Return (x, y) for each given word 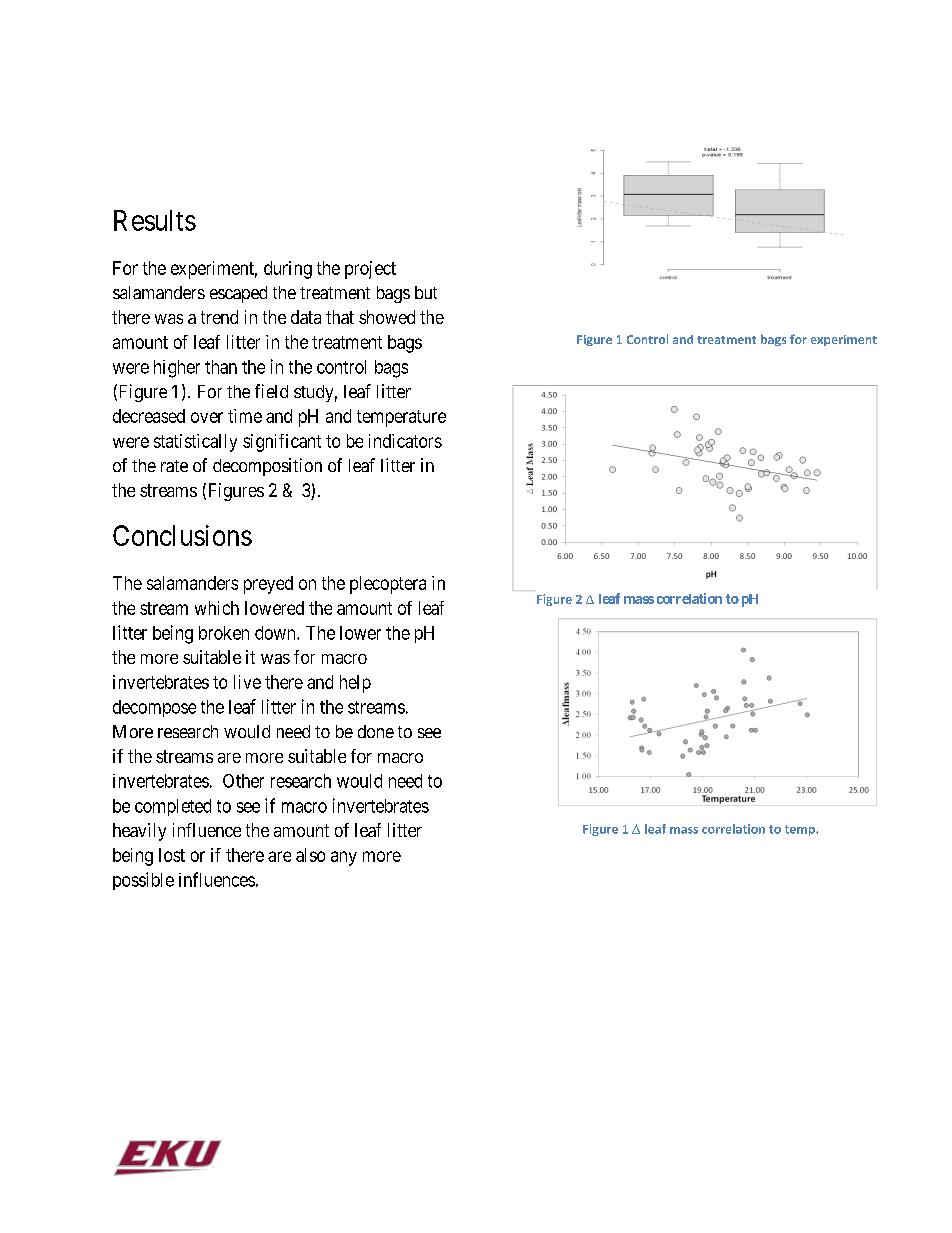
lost (172, 855)
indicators (405, 441)
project (370, 270)
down (276, 633)
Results (155, 220)
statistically (195, 443)
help (355, 684)
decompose (154, 708)
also (310, 855)
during (288, 270)
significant (282, 443)
